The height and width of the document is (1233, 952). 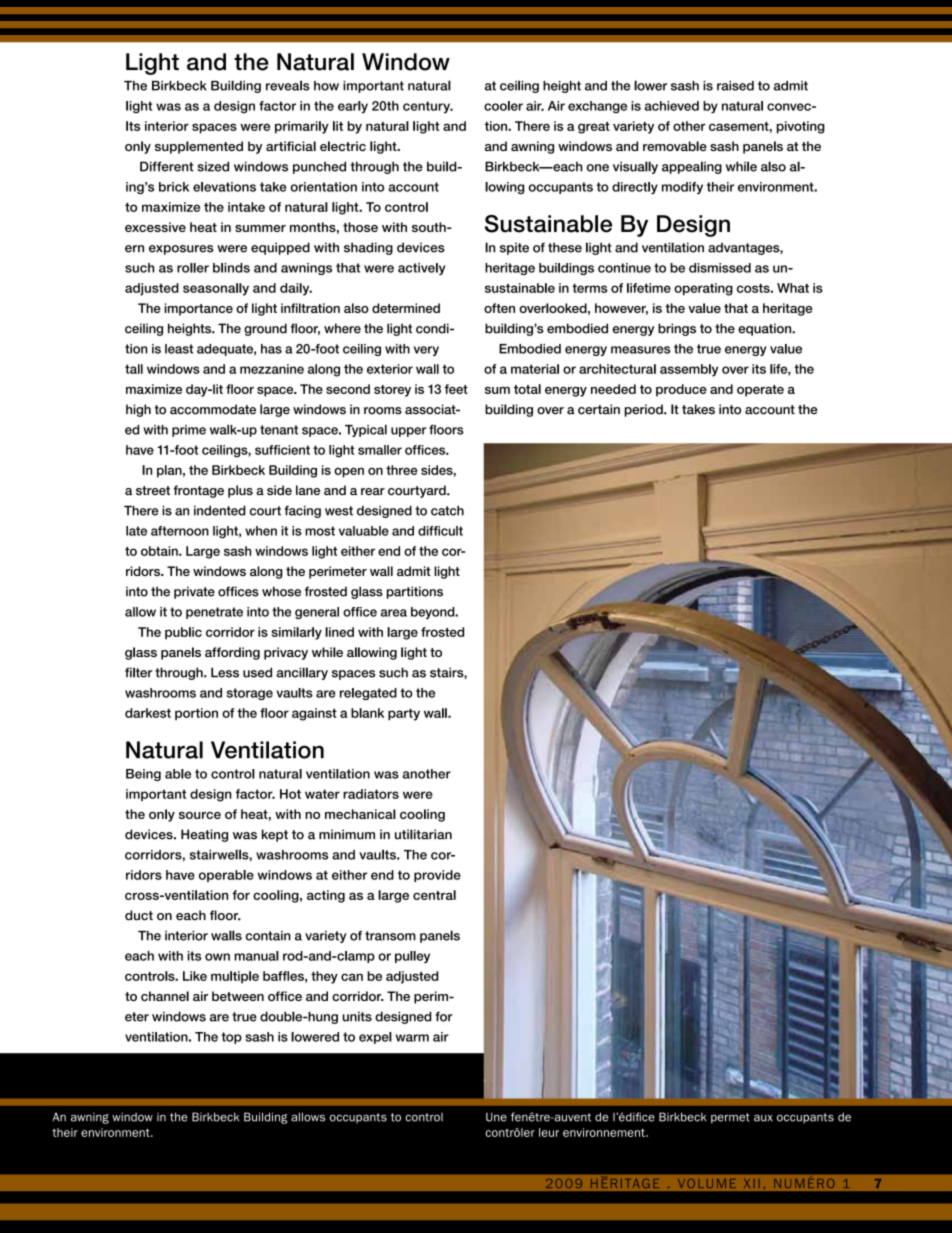 I want to click on penetrate, so click(x=214, y=613).
